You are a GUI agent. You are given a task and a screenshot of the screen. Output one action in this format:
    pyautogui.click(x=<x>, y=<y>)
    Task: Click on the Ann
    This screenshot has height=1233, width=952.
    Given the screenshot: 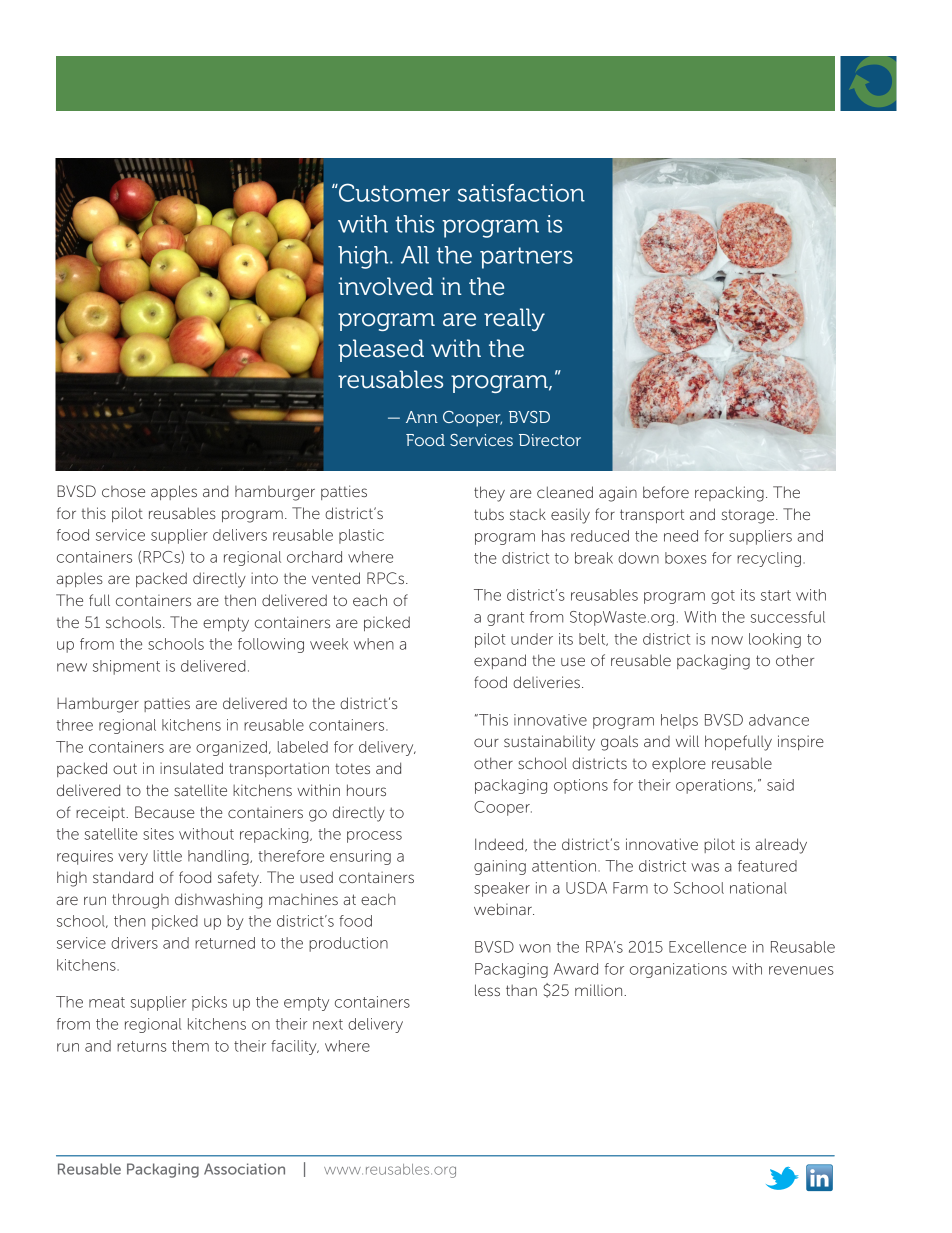 What is the action you would take?
    pyautogui.click(x=422, y=417)
